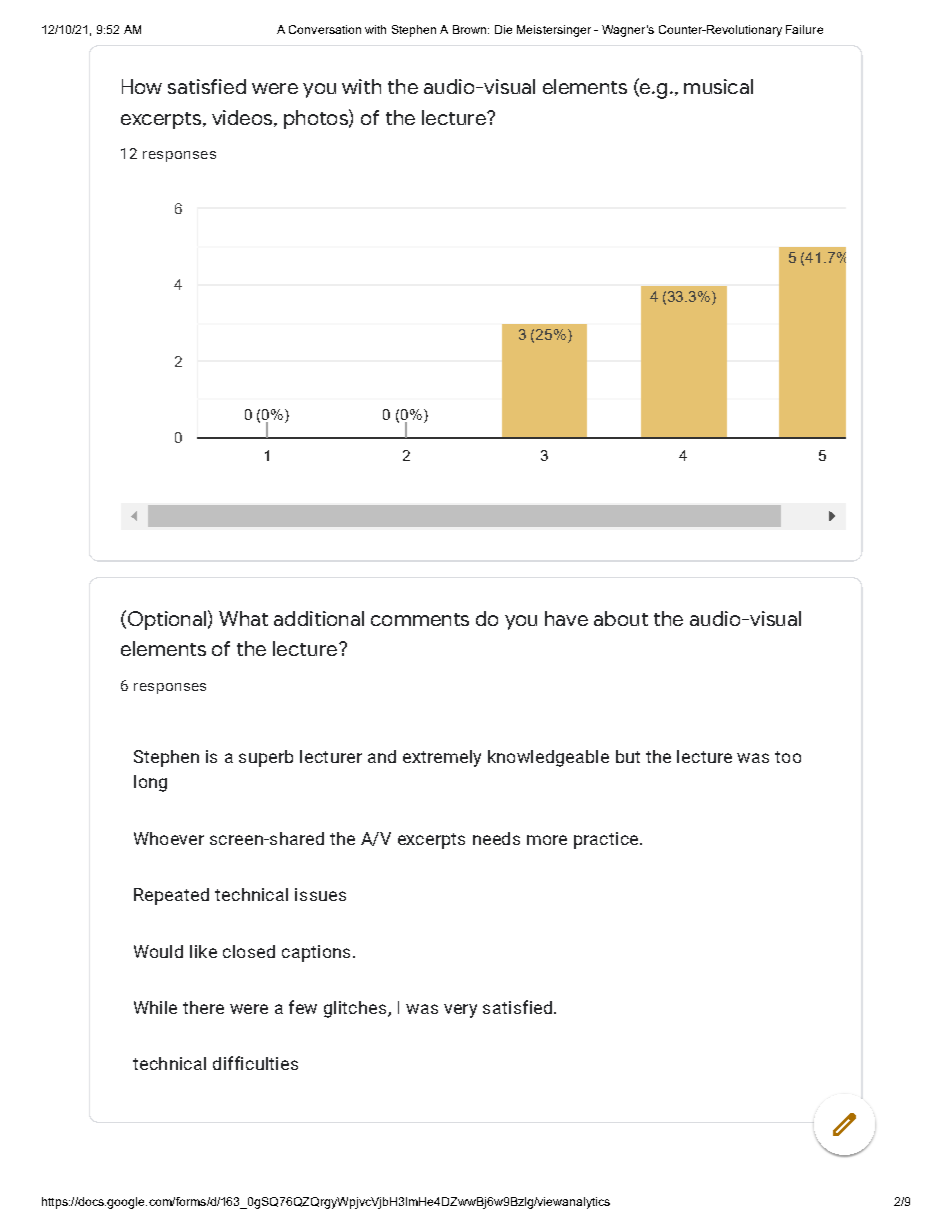 This document has height=1232, width=952. I want to click on practice, so click(607, 840).
